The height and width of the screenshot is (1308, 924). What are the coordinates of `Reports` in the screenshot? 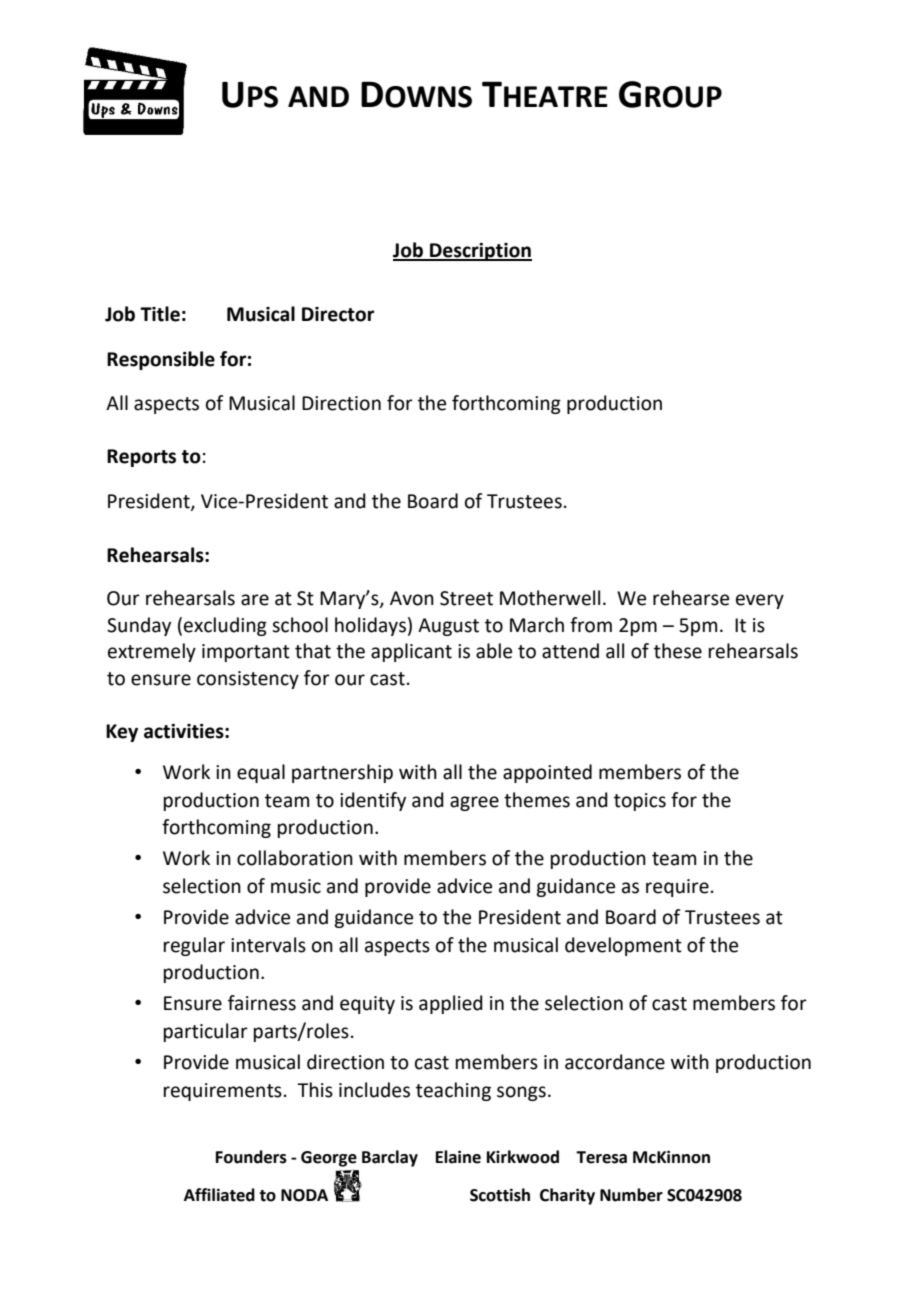 It's located at (141, 458).
